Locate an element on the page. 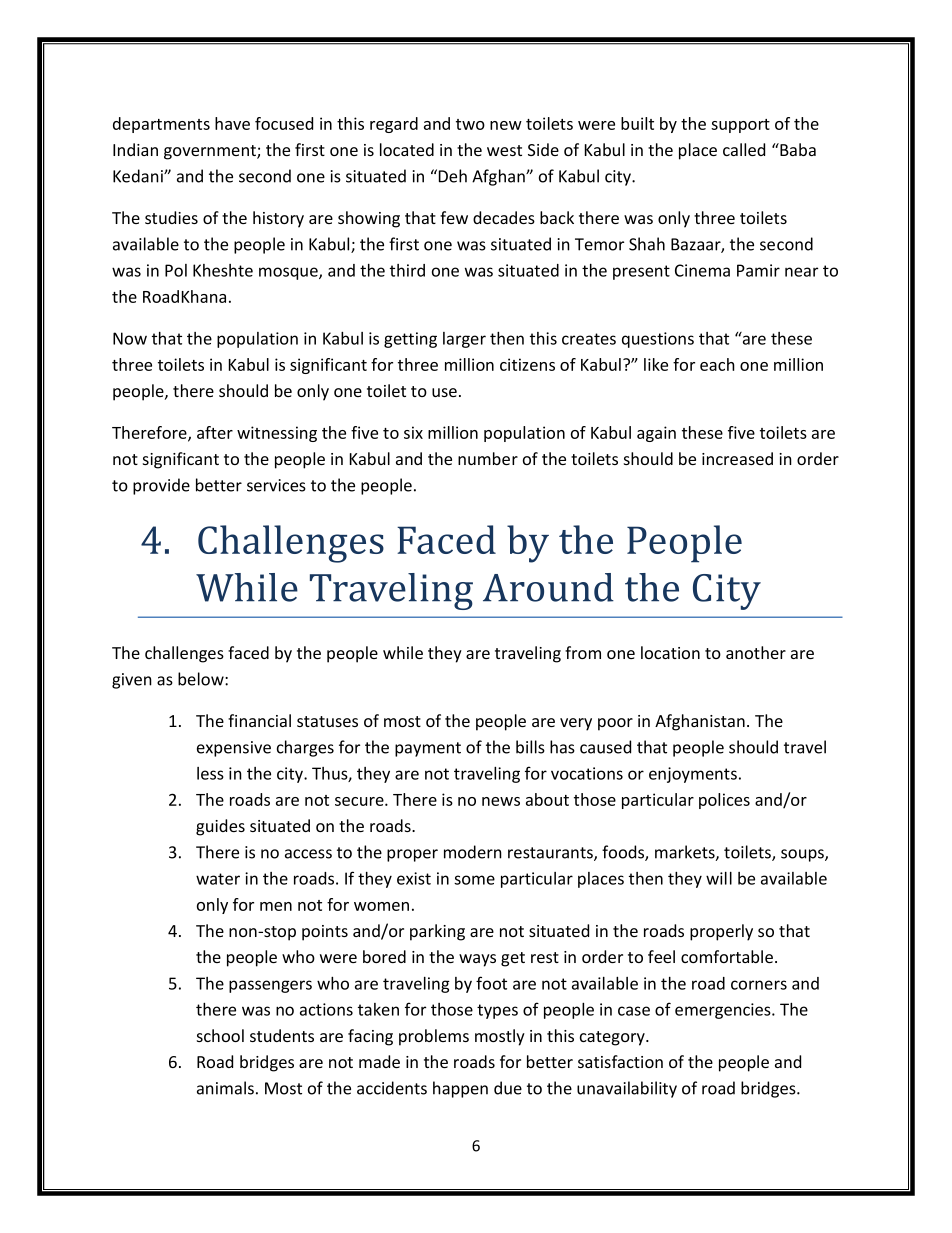 This image has width=952, height=1233. Deh is located at coordinates (453, 176).
